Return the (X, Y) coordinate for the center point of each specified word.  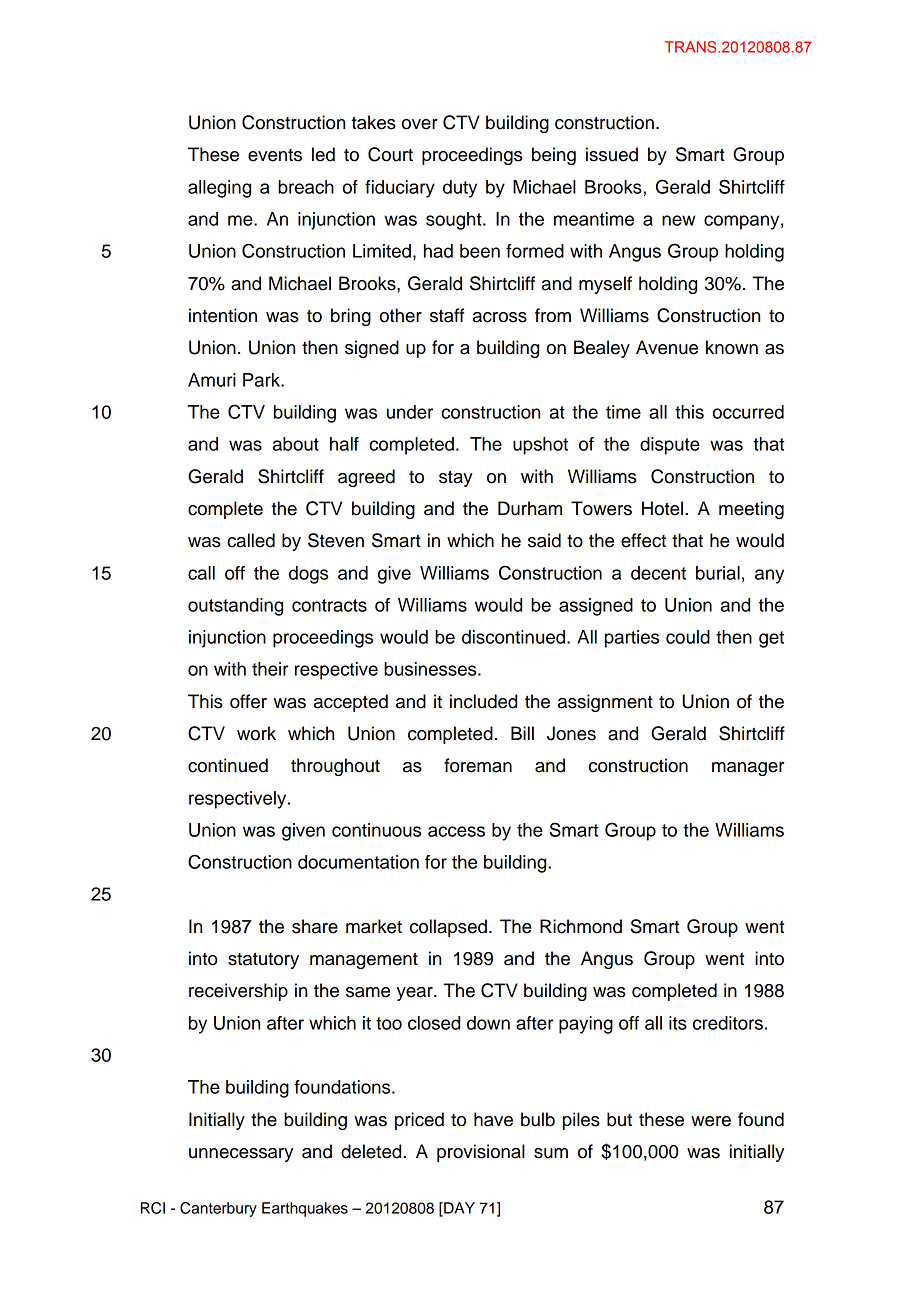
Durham (530, 508)
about (296, 444)
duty (460, 189)
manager (748, 769)
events (275, 155)
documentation (358, 862)
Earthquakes (305, 1209)
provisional (481, 1153)
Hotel (662, 508)
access (456, 831)
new (678, 220)
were (711, 1121)
